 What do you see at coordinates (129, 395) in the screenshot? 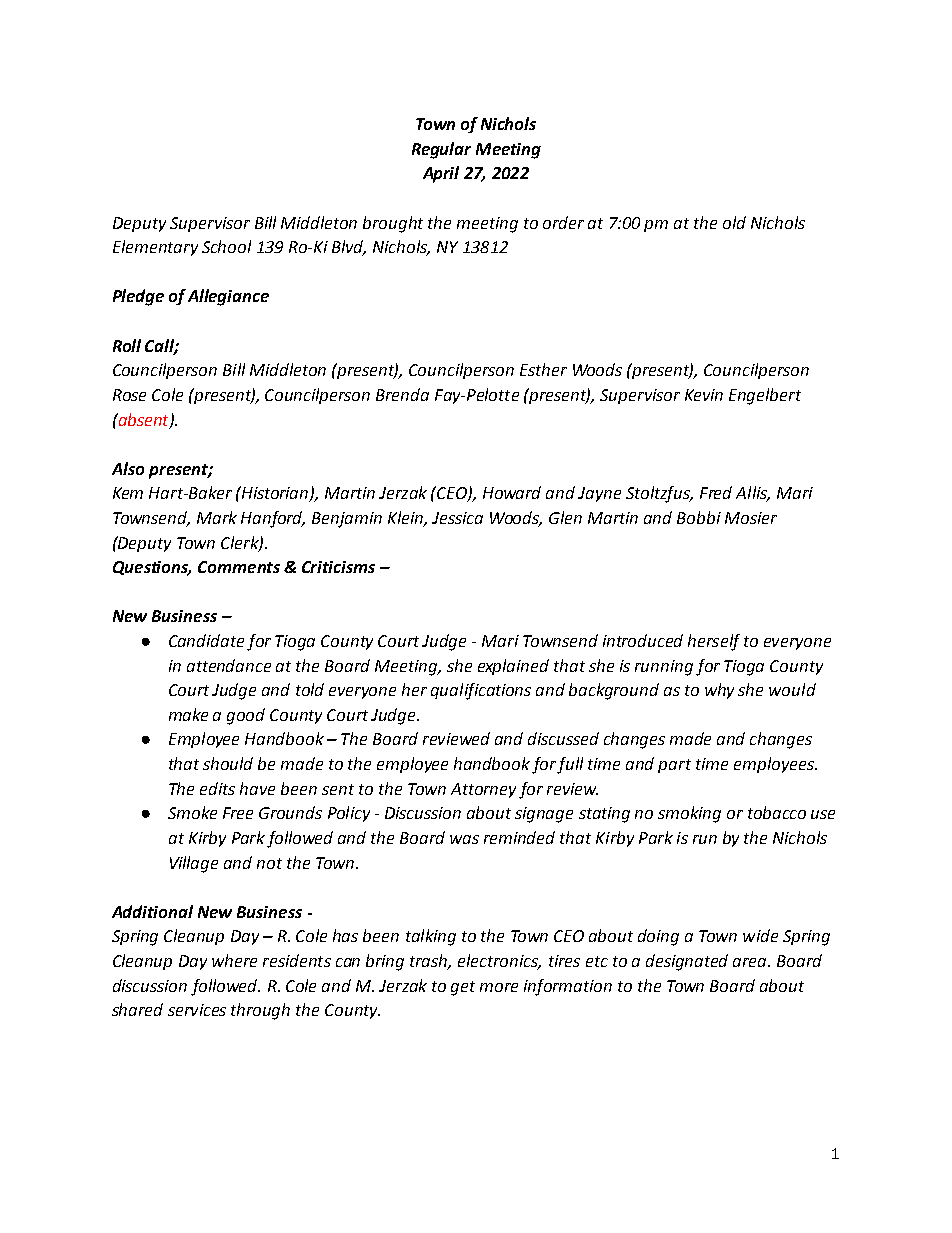
I see `Rose` at bounding box center [129, 395].
